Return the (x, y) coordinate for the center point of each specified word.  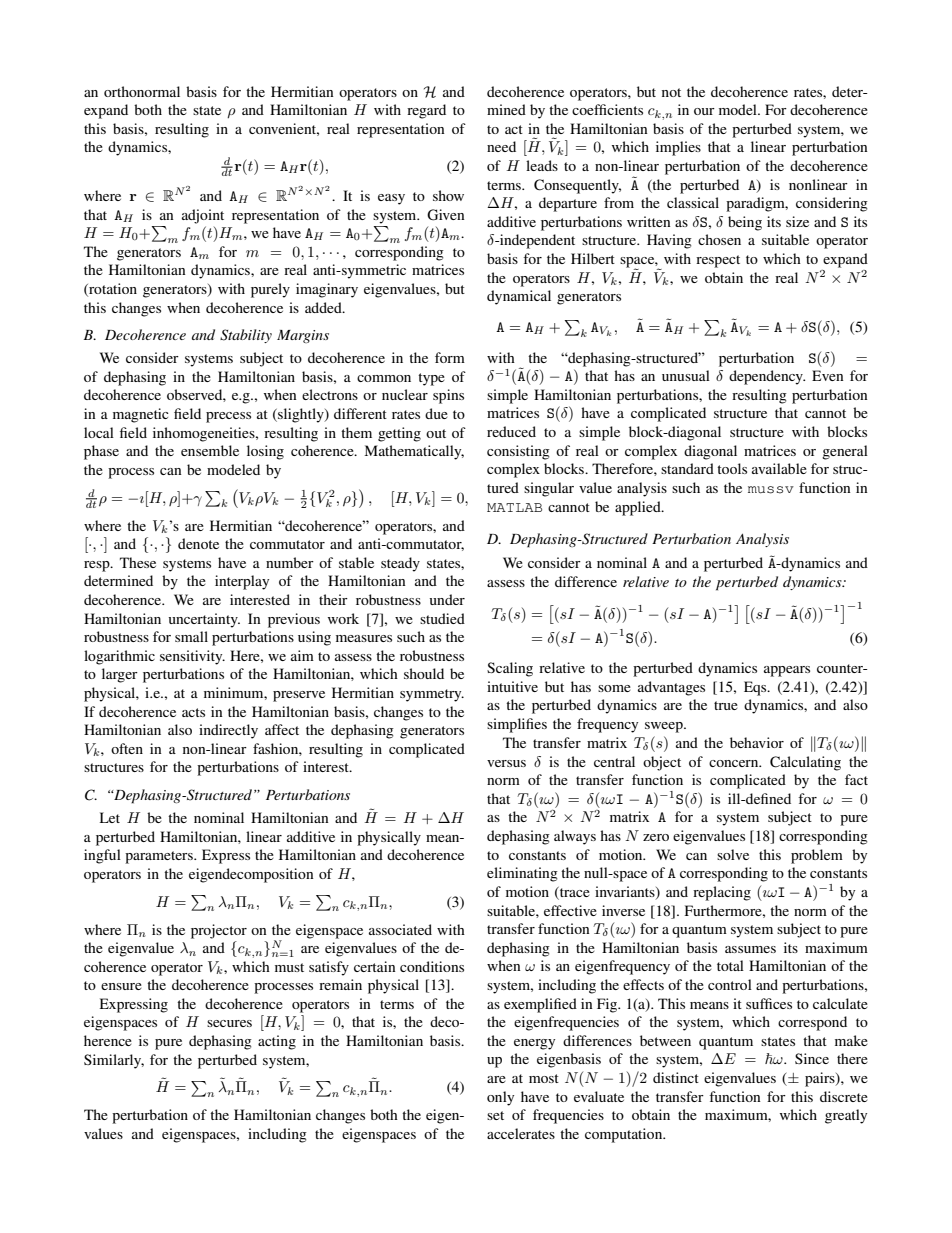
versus (506, 763)
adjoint (203, 216)
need (501, 146)
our (704, 111)
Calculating (805, 763)
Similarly (114, 1061)
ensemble (210, 450)
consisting (518, 452)
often (127, 748)
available (779, 468)
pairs (821, 1079)
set (495, 1115)
